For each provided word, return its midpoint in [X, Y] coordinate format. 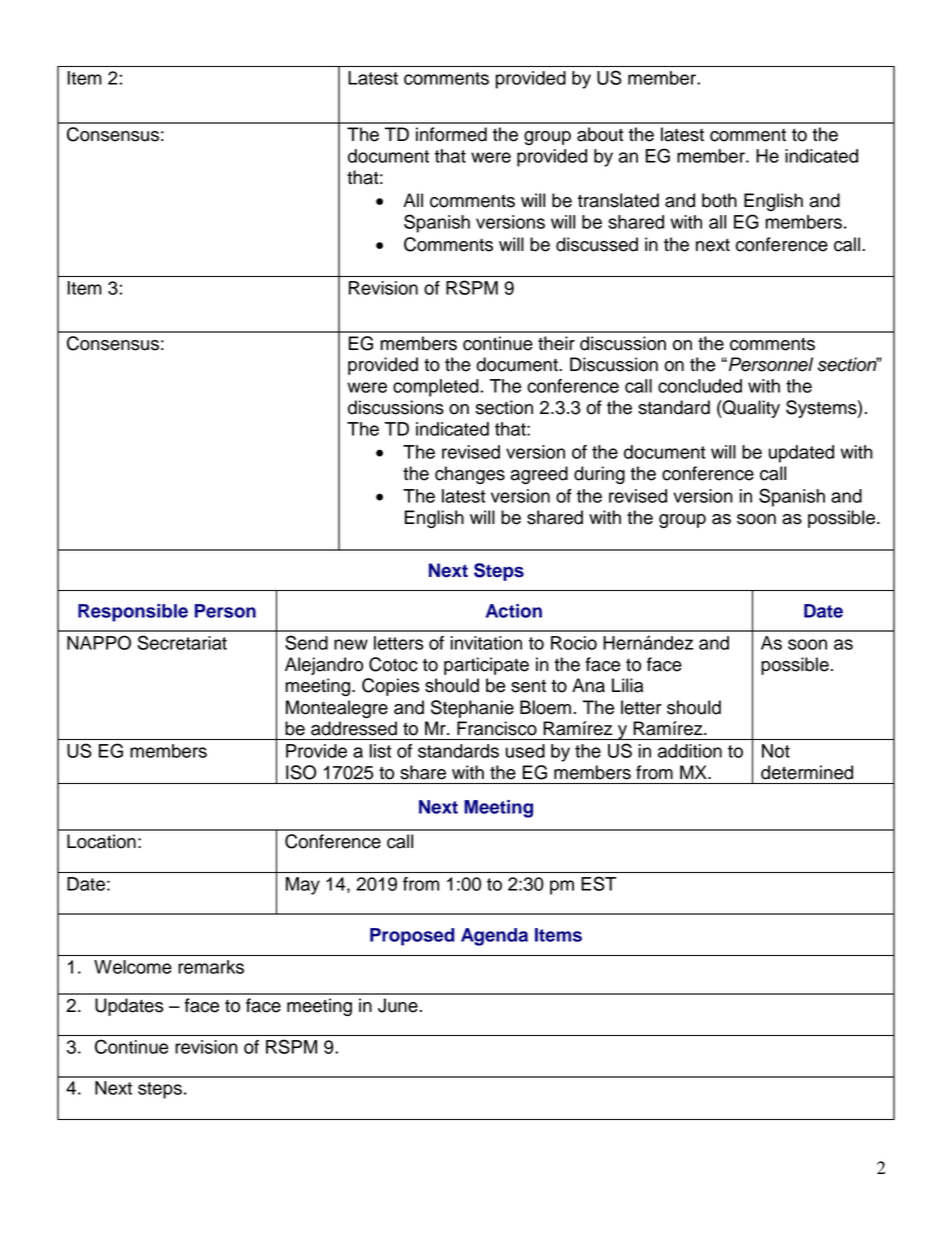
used [525, 751]
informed [451, 134]
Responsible [133, 613]
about [600, 134]
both [719, 200]
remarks [211, 967]
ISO [301, 772]
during [599, 475]
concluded [700, 386]
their [556, 343]
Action [514, 611]
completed [436, 388]
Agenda [494, 937]
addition [690, 751]
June [398, 1005]
